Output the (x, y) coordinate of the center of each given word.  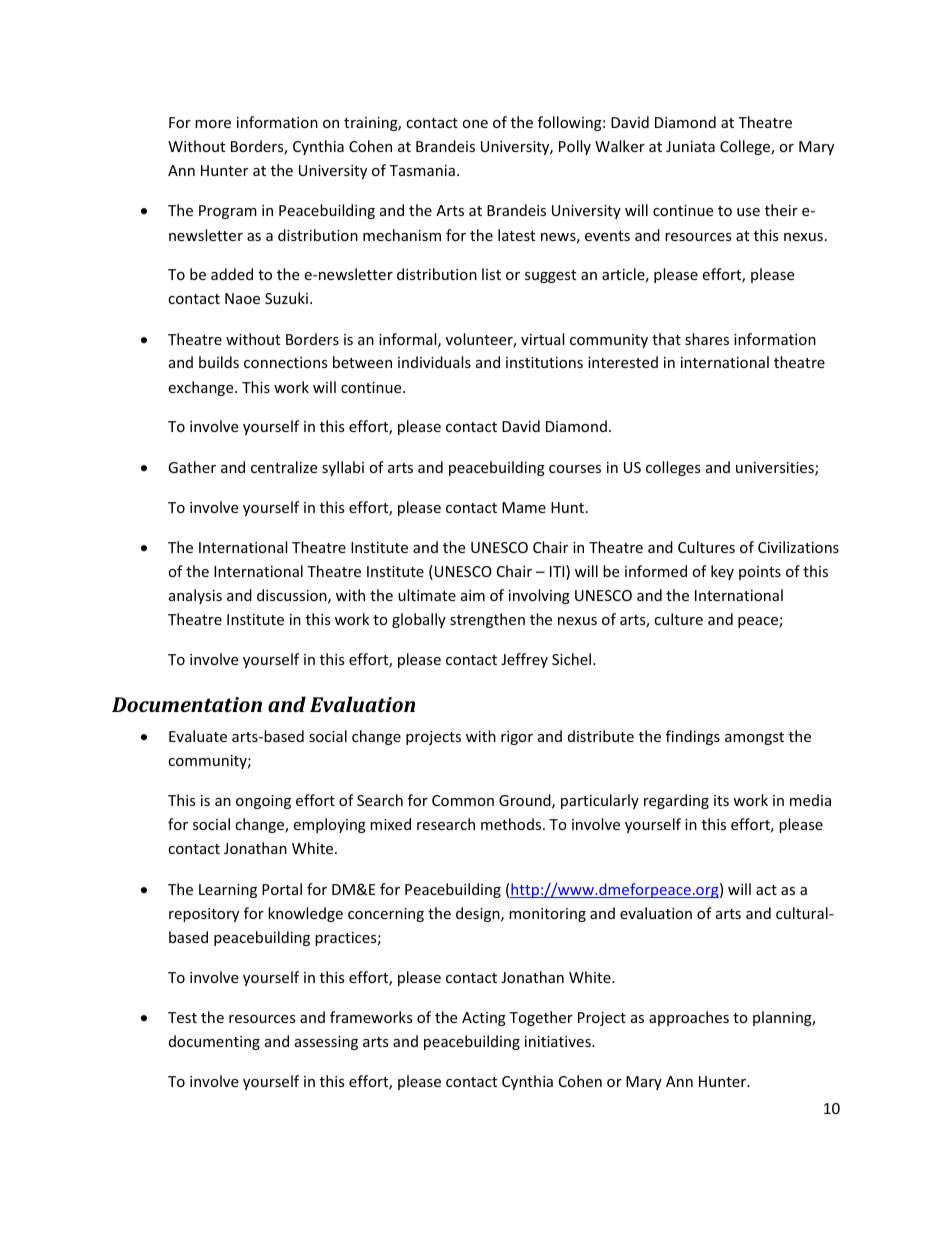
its (721, 800)
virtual (542, 339)
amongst (754, 738)
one (475, 124)
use (748, 212)
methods (512, 824)
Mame (524, 507)
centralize (284, 467)
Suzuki (286, 298)
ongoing (263, 802)
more (213, 124)
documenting (214, 1042)
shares (707, 339)
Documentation (187, 704)
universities (776, 469)
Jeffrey (524, 660)
